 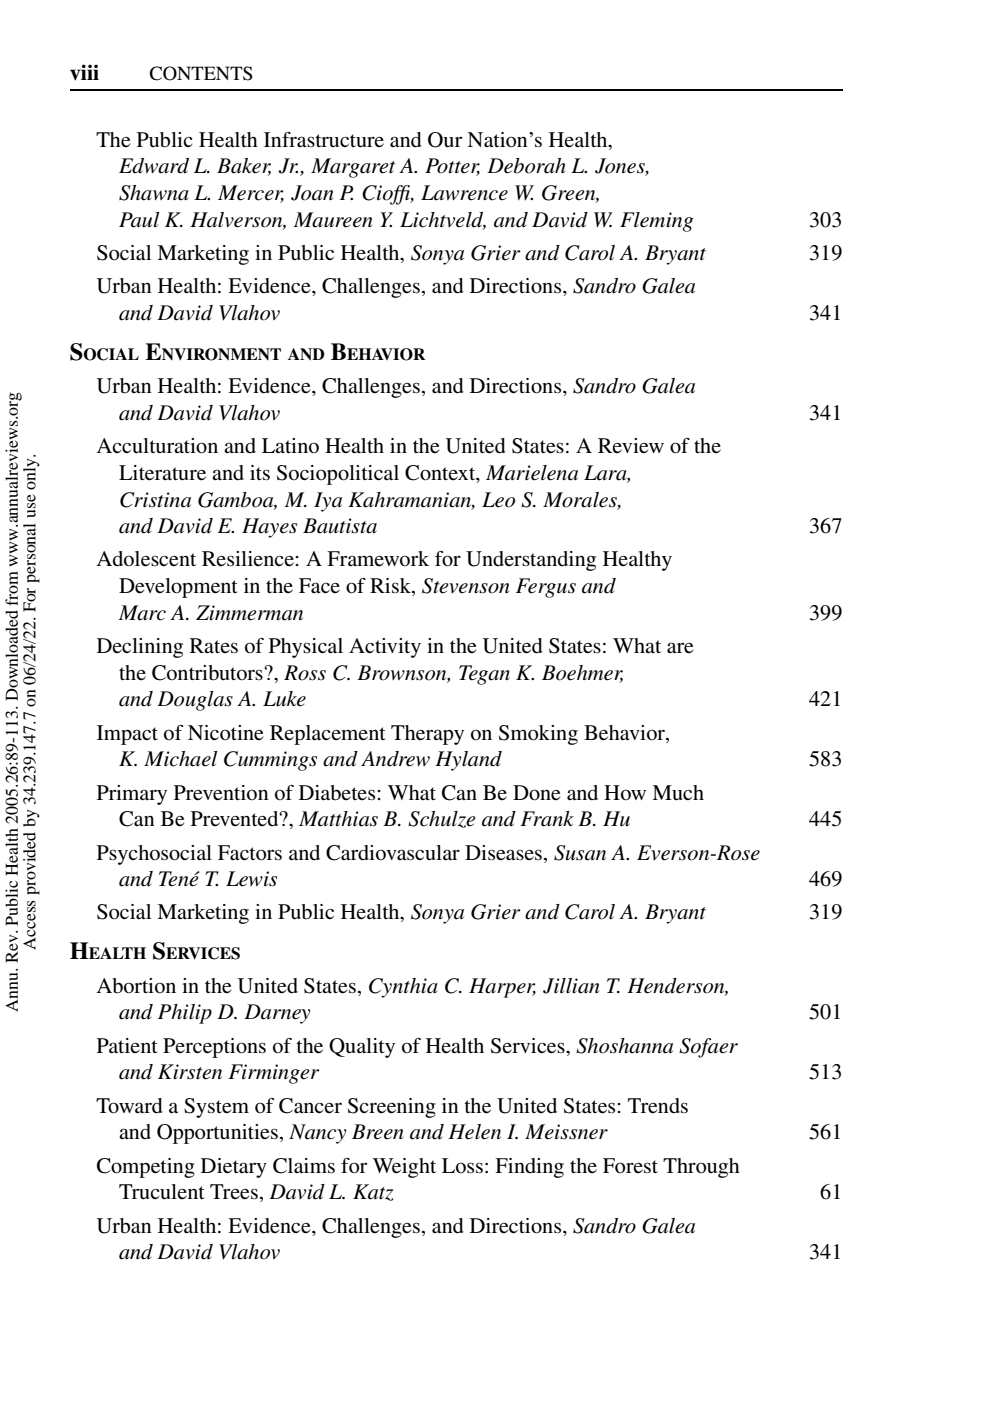 What do you see at coordinates (385, 648) in the document?
I see `Activity` at bounding box center [385, 648].
